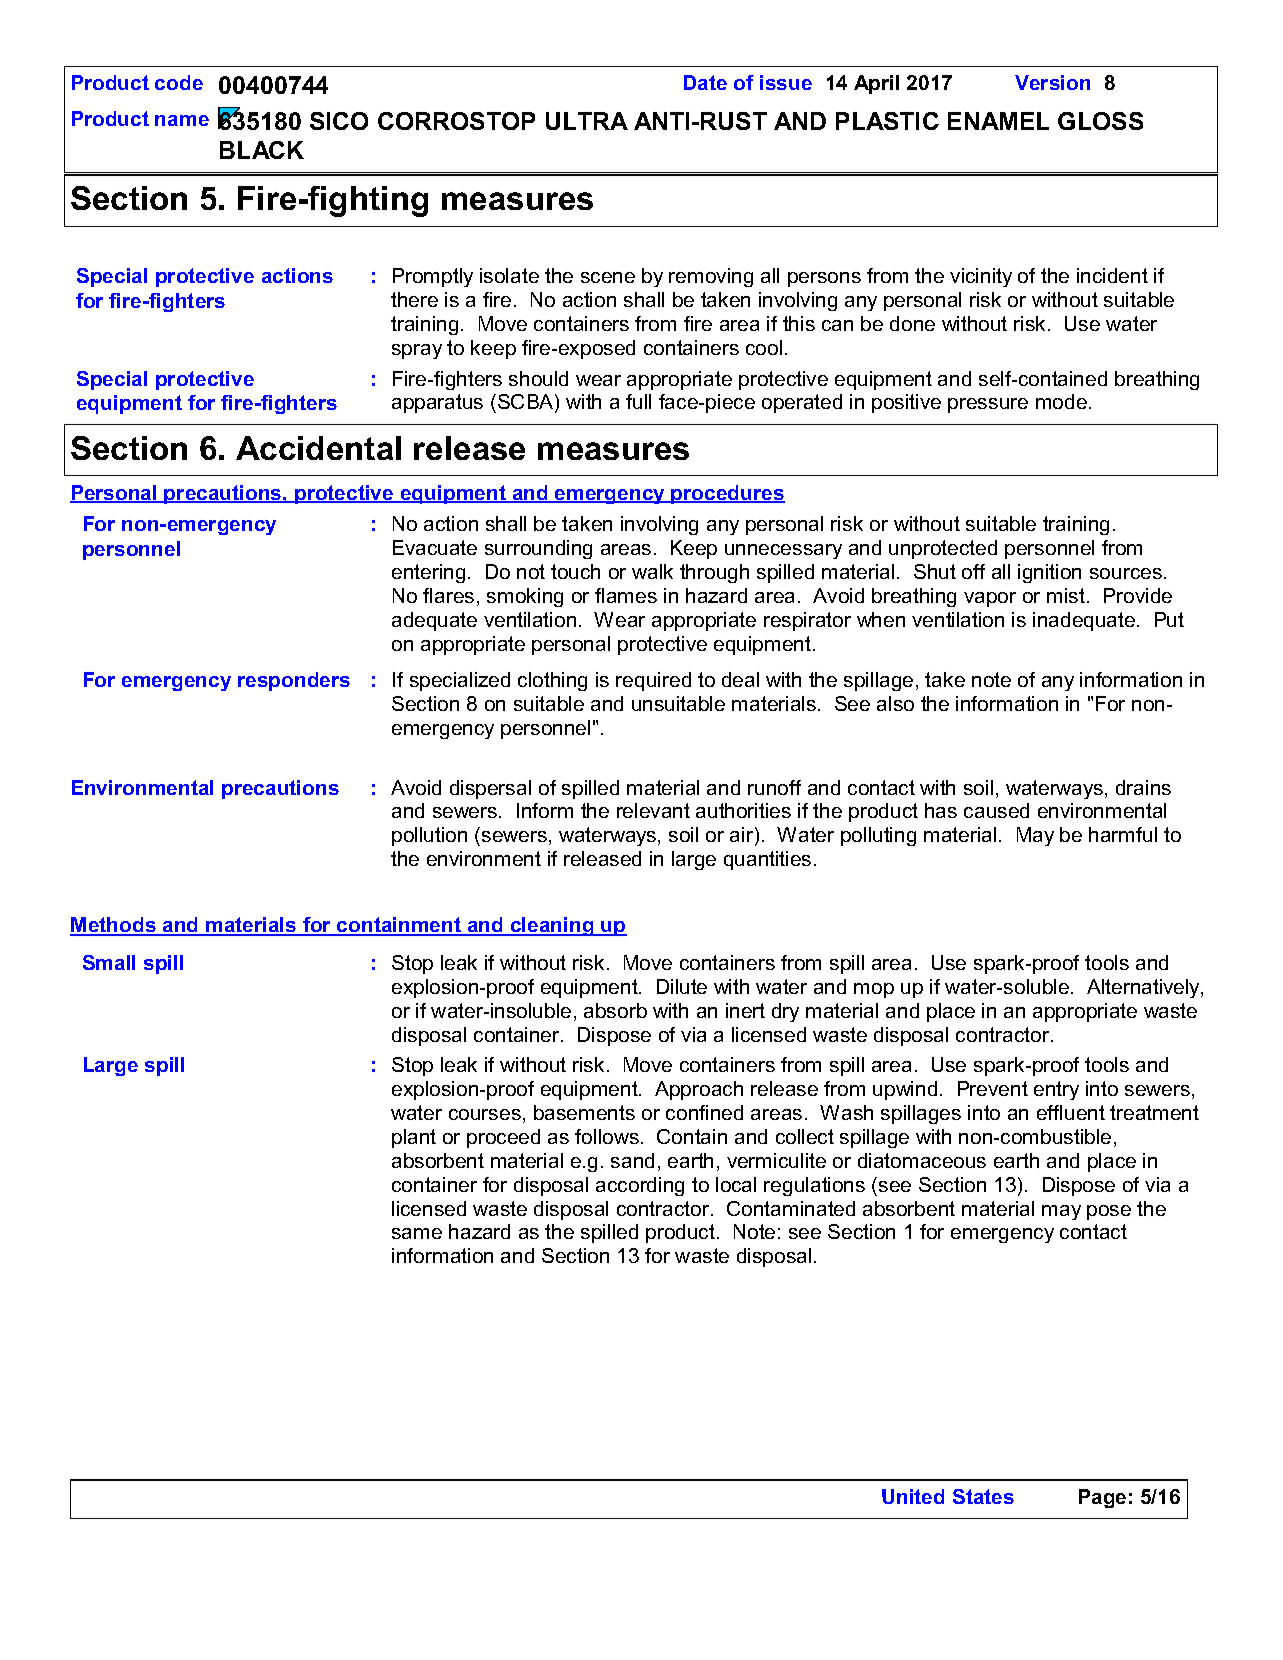 The width and height of the screenshot is (1283, 1660). Describe the element at coordinates (294, 681) in the screenshot. I see `responders` at that location.
